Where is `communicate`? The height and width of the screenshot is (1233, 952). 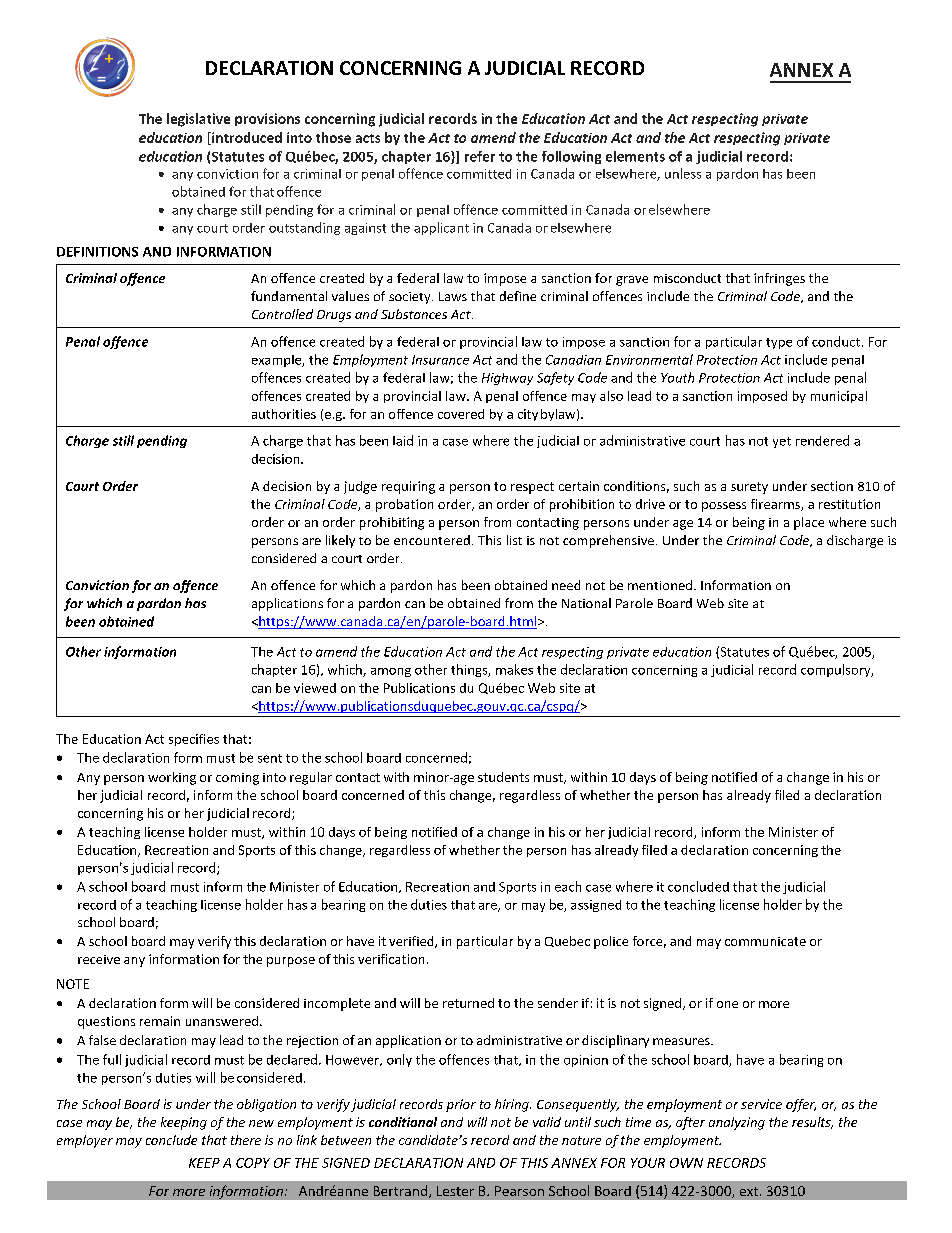
communicate is located at coordinates (765, 941).
